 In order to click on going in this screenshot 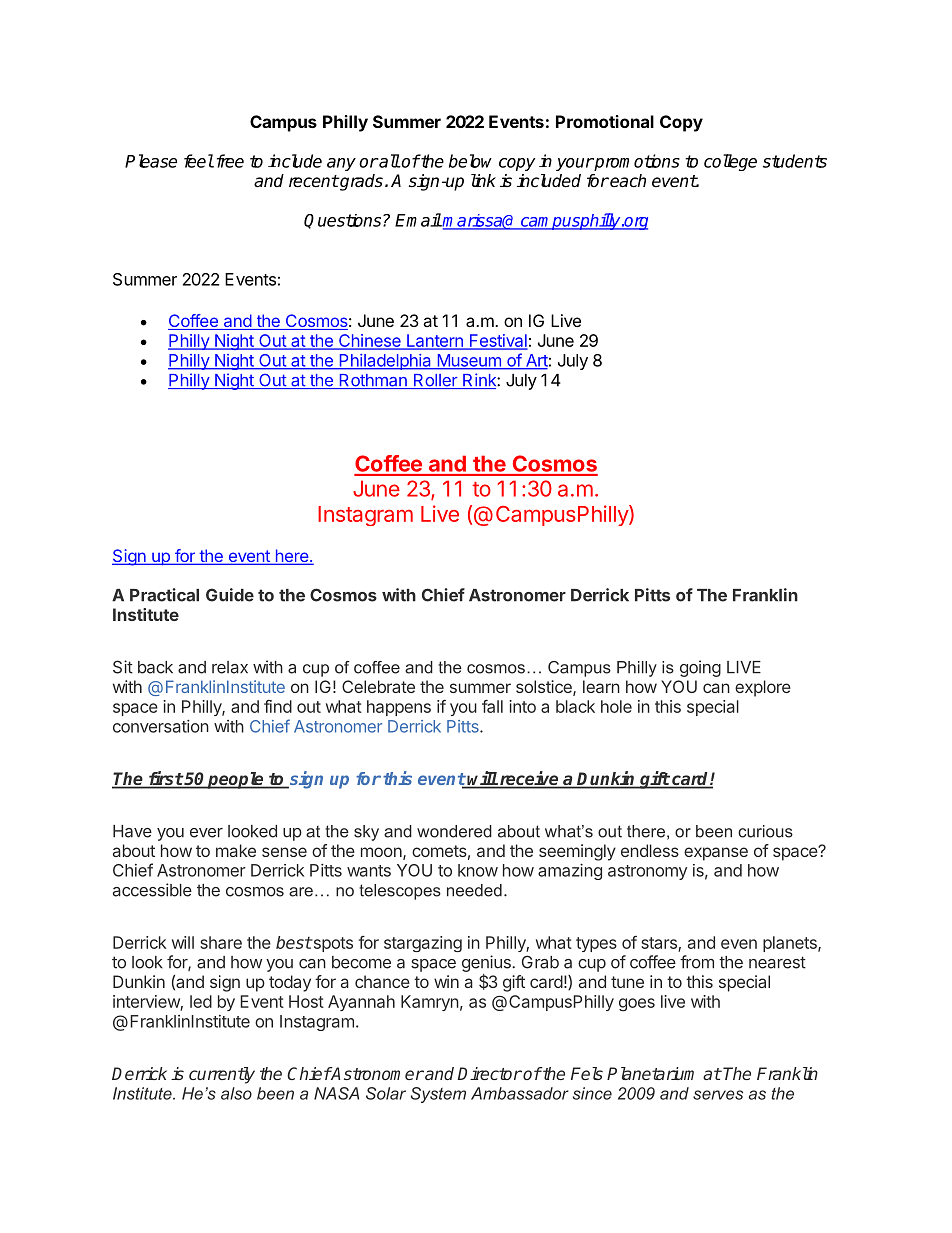, I will do `click(700, 668)`.
